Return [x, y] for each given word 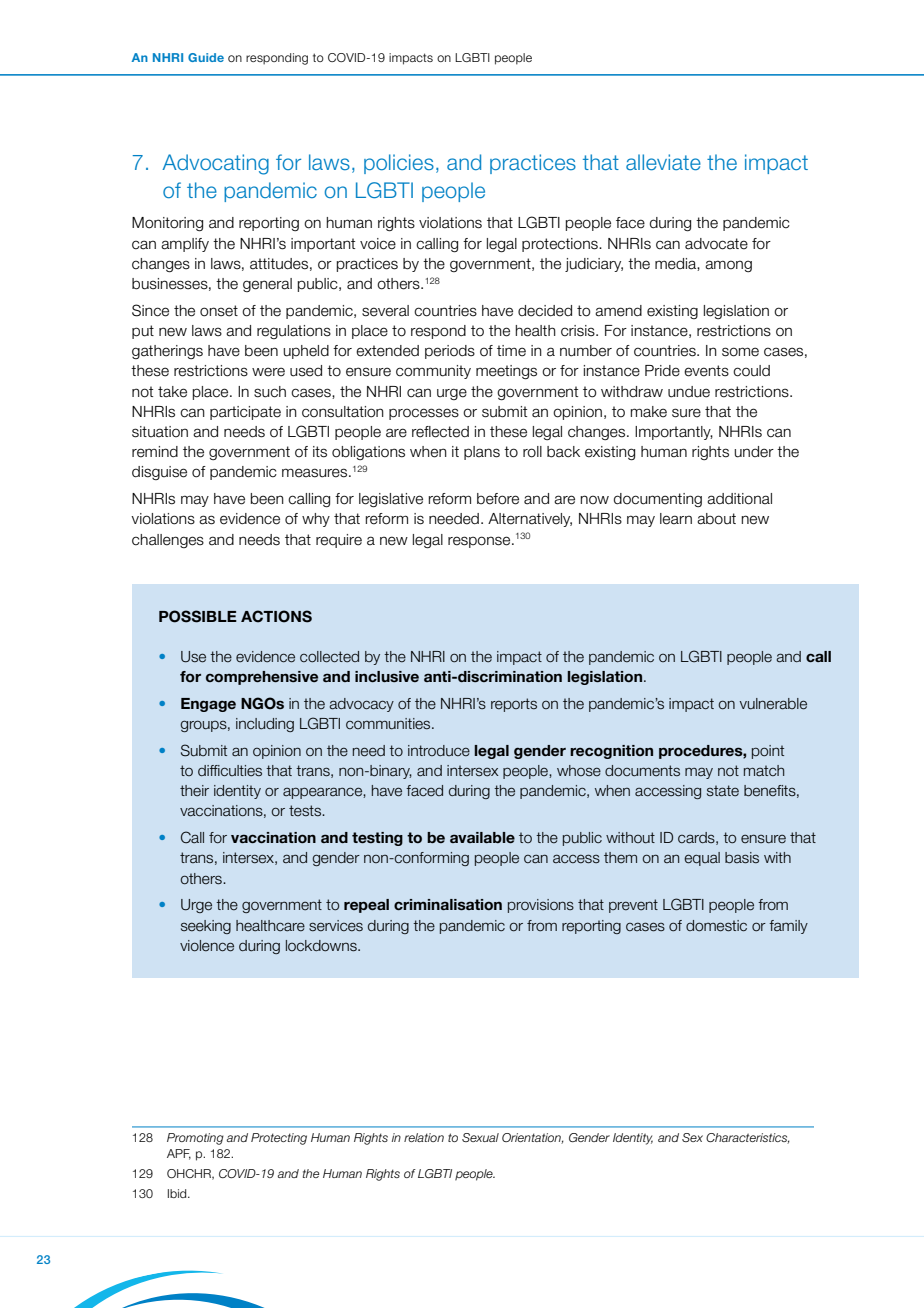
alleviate [663, 162]
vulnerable [773, 704]
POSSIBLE [198, 616]
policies [399, 164]
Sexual [480, 1137]
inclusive [387, 676]
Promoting [195, 1139]
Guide [206, 57]
